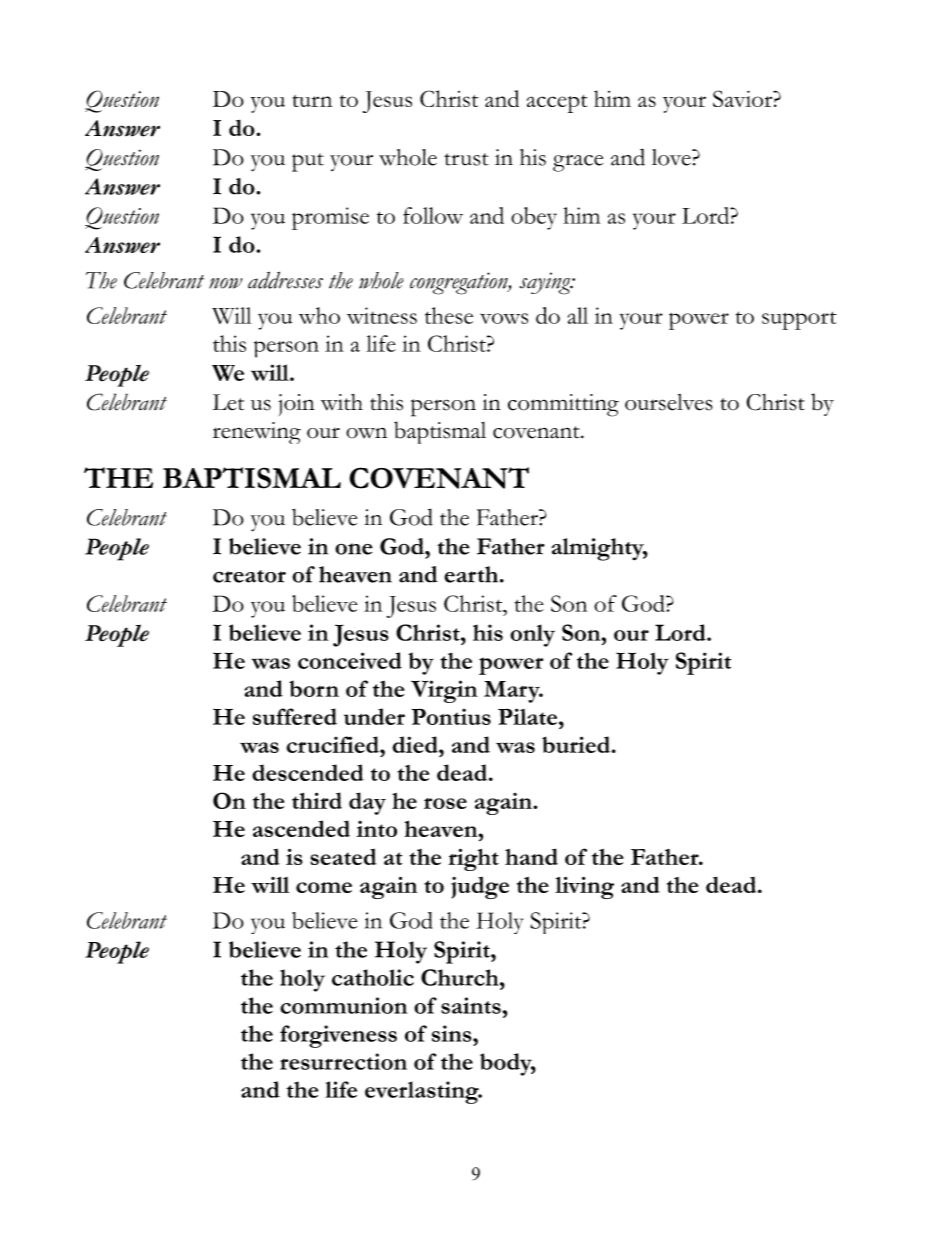  I want to click on love, so click(672, 157).
